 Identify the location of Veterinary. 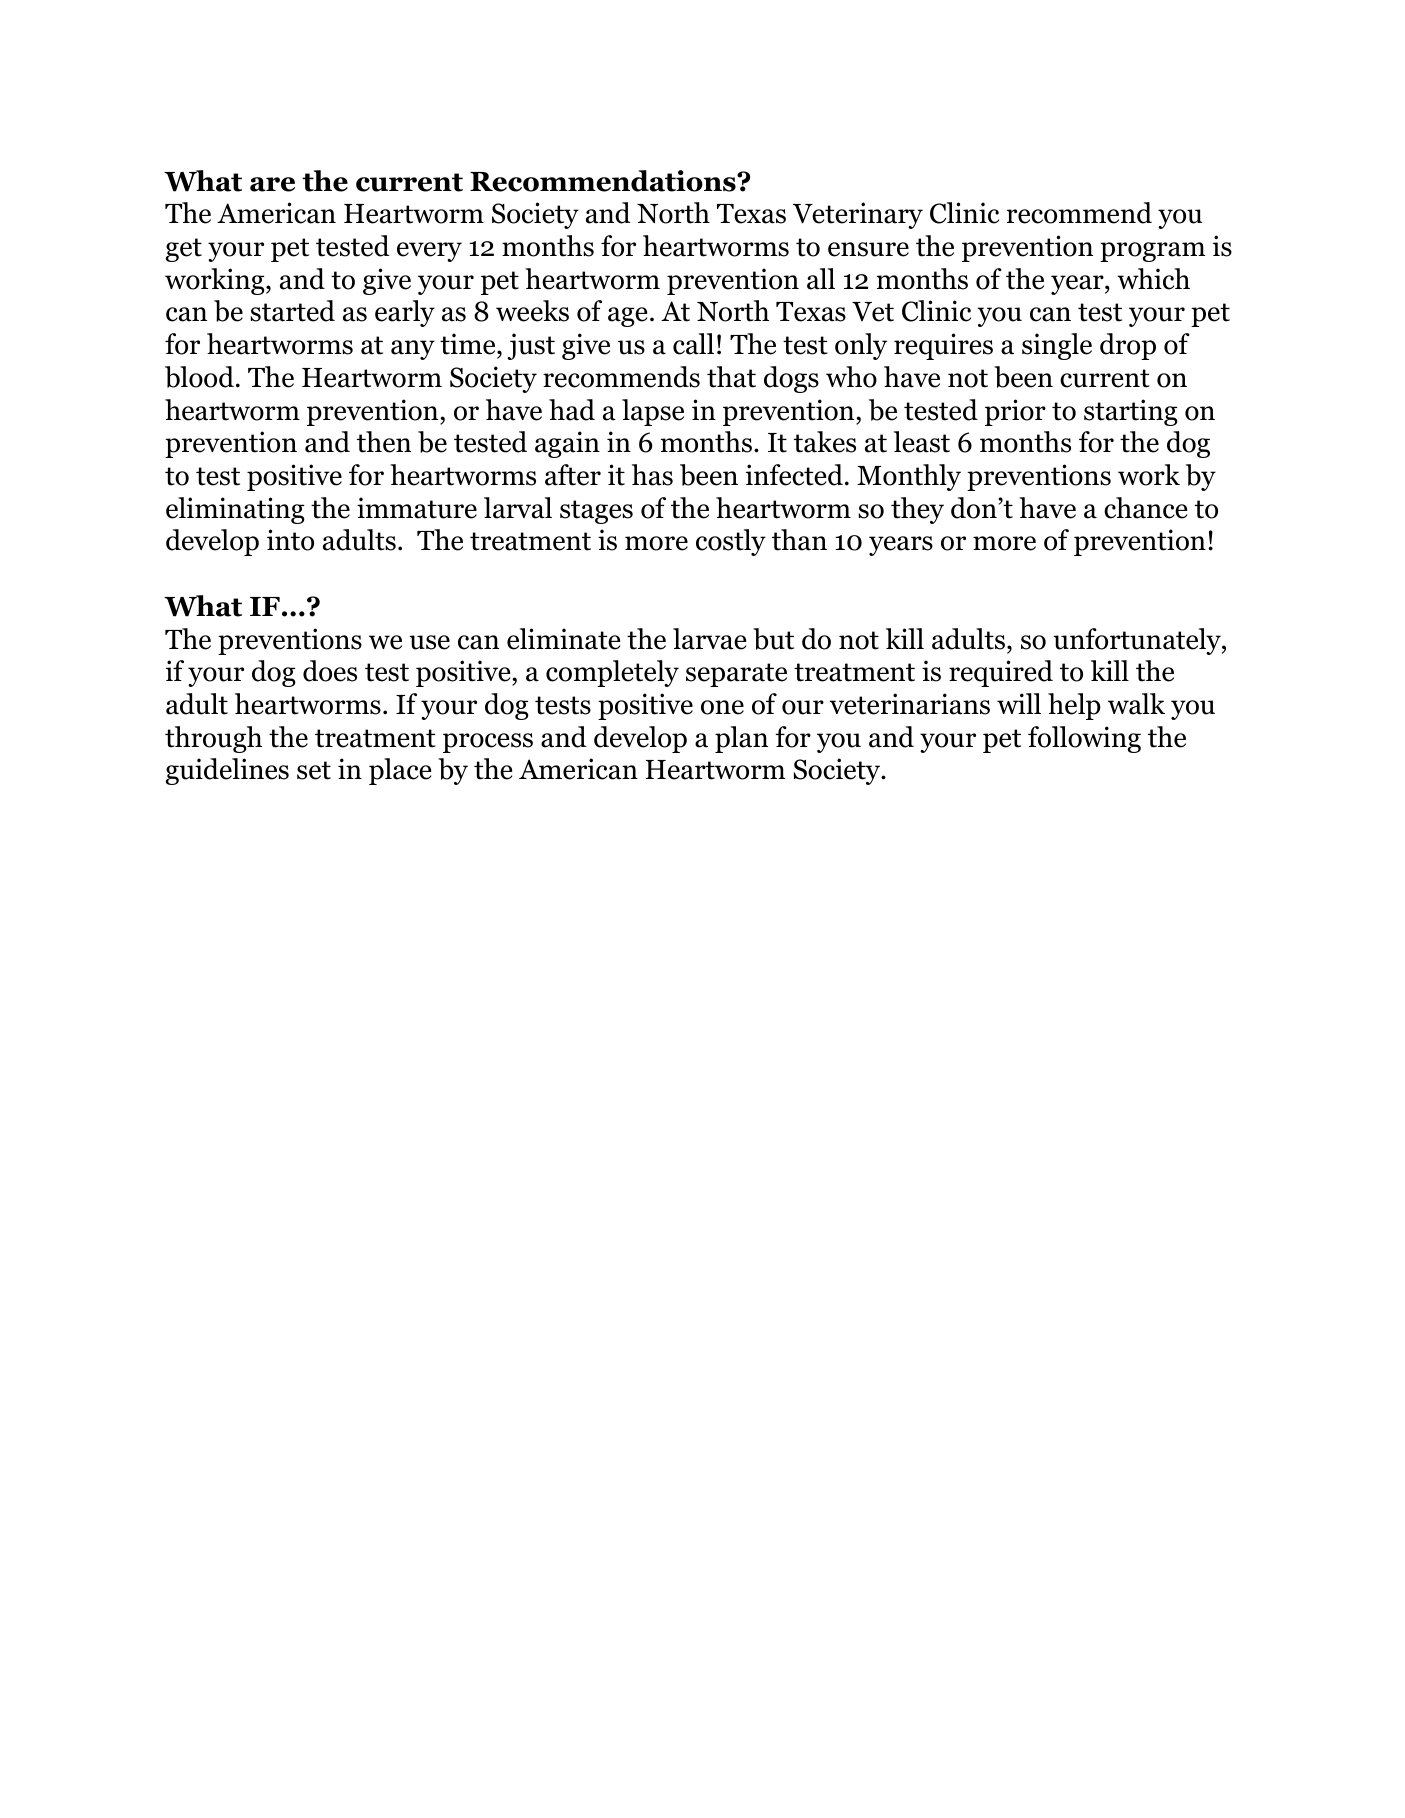
(858, 215).
